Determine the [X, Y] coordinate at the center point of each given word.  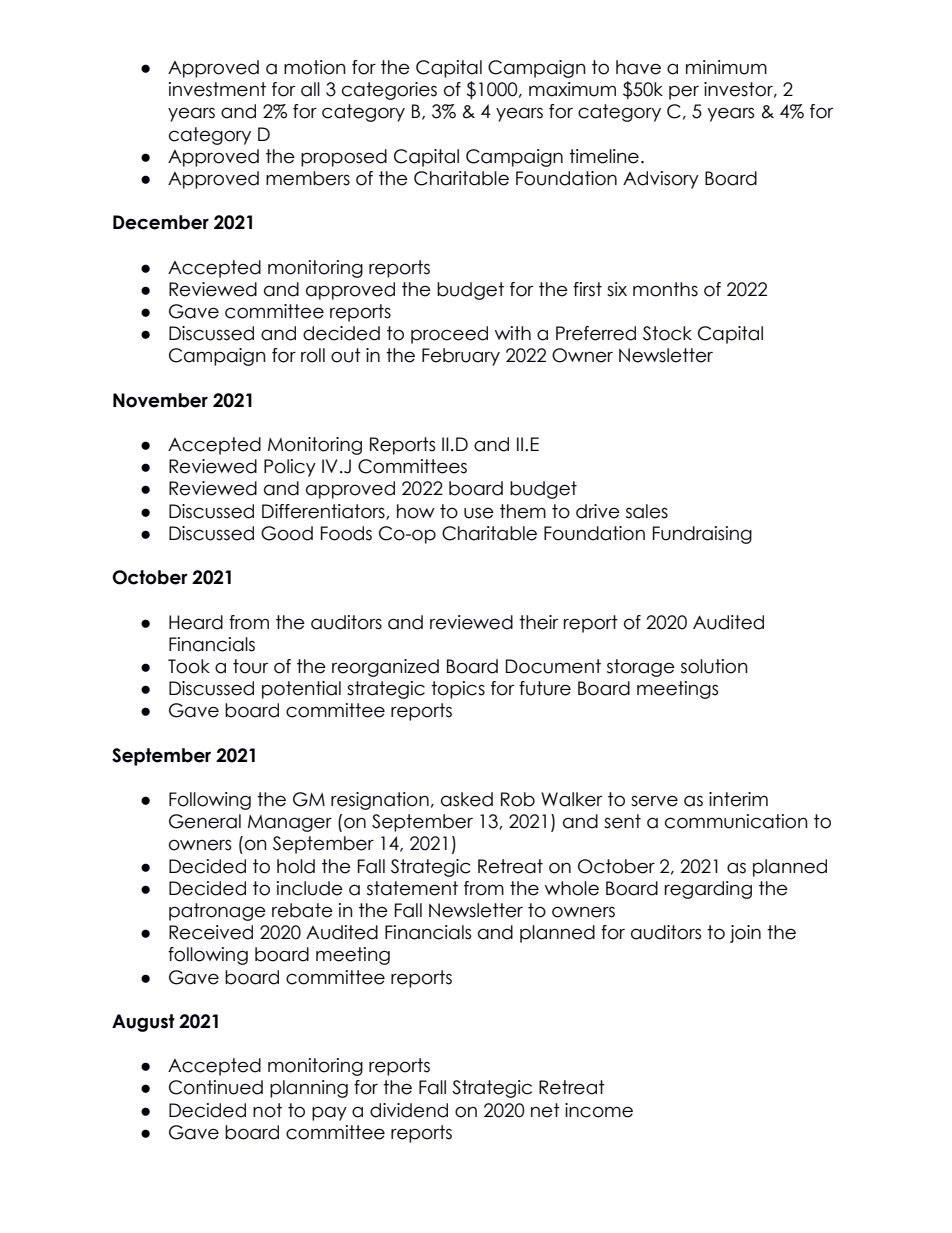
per [684, 92]
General [205, 821]
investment [217, 89]
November [160, 400]
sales [647, 511]
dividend [409, 1110]
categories [389, 91]
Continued [216, 1087]
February [461, 357]
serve [654, 801]
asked [467, 799]
